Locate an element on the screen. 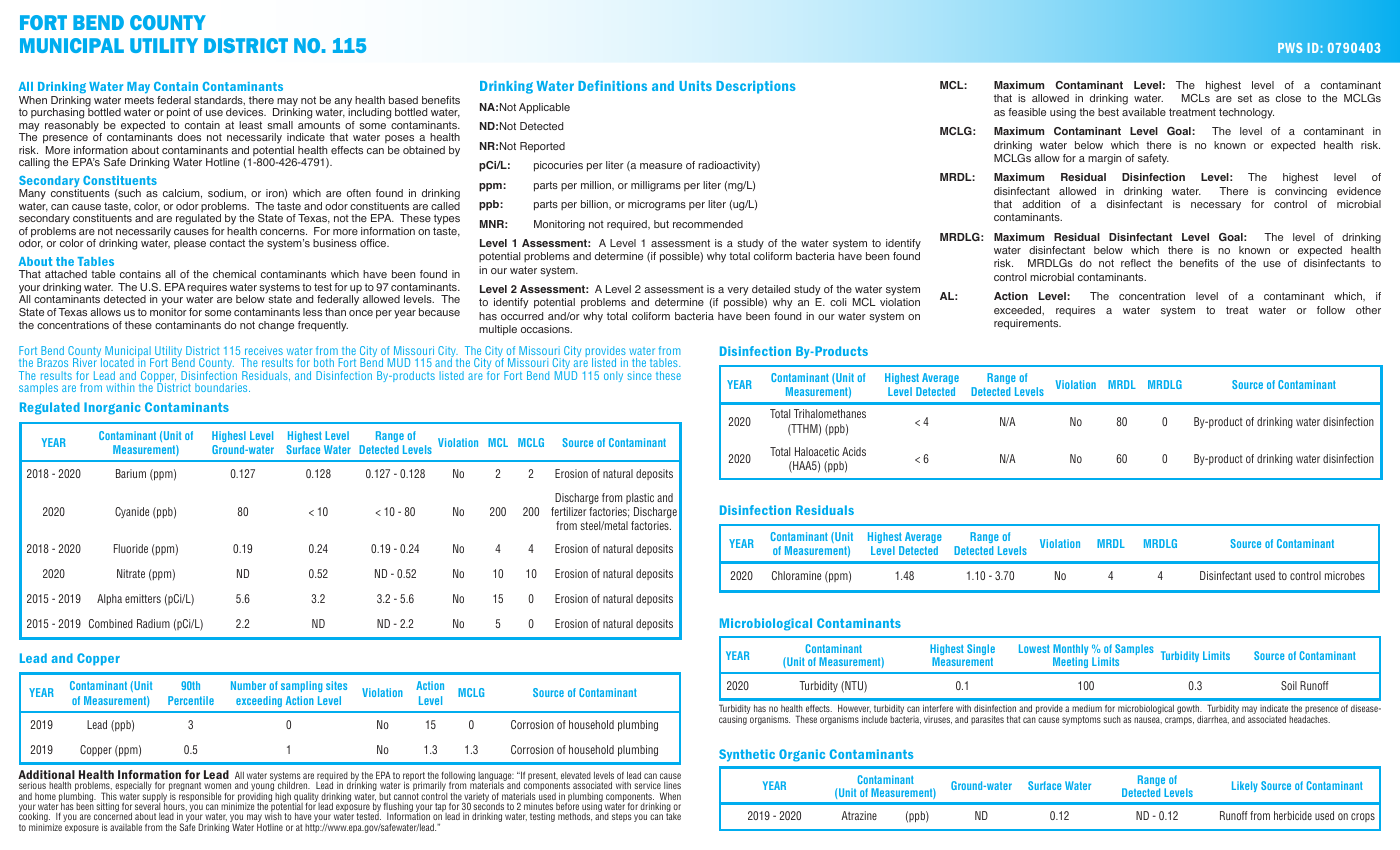  set is located at coordinates (1245, 98).
